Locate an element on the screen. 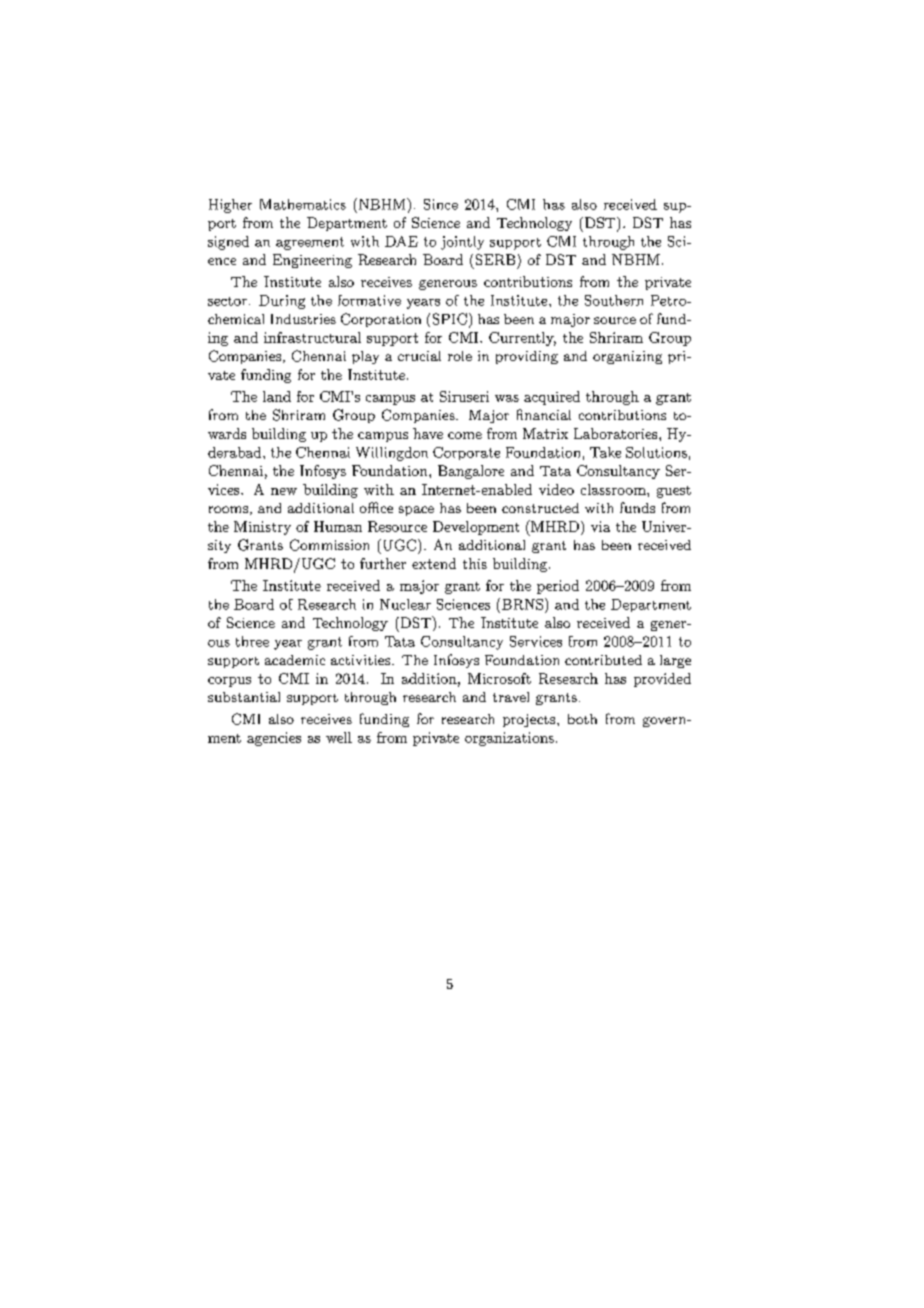  Nuclear is located at coordinates (405, 604).
